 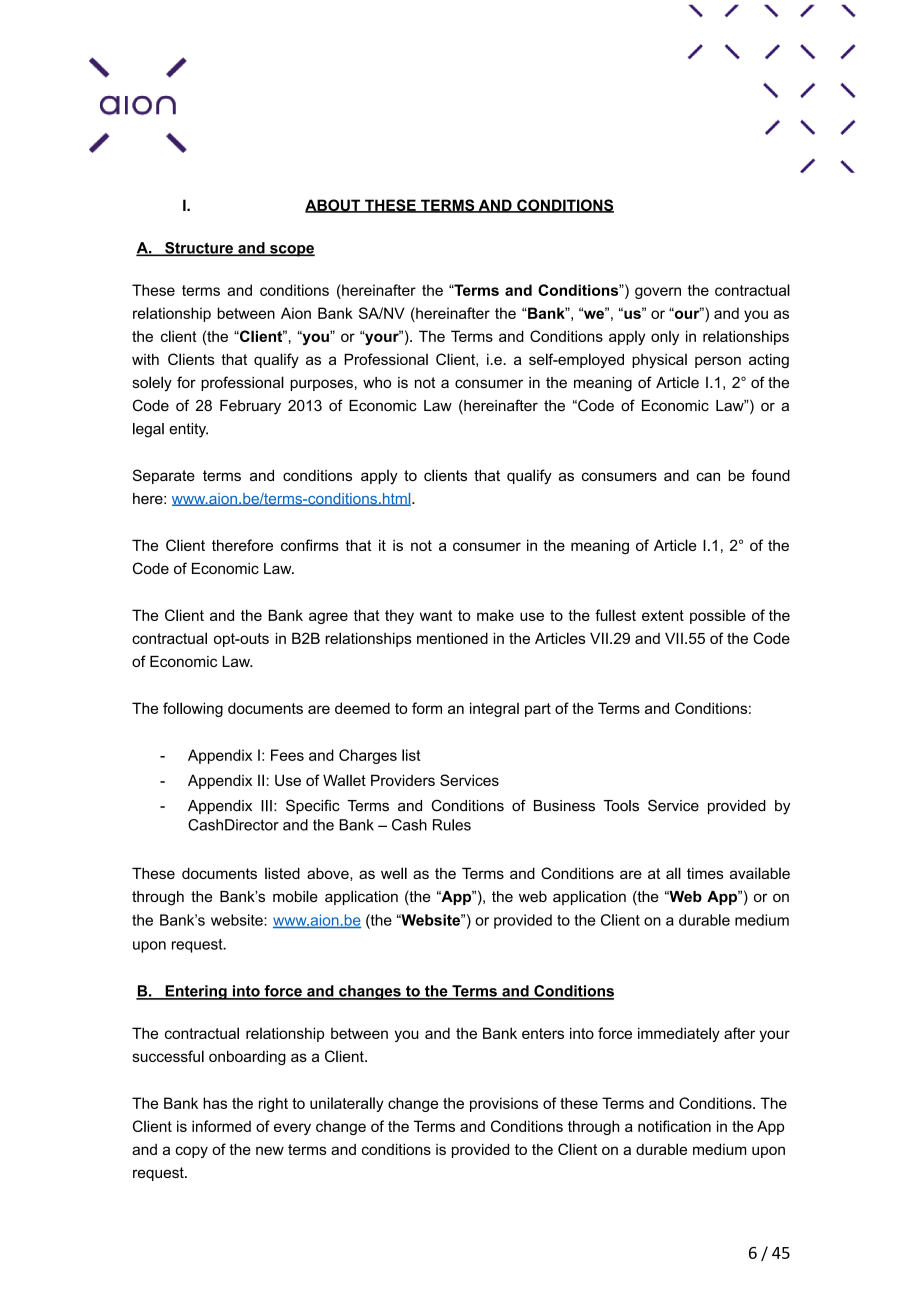 I want to click on entity, so click(x=188, y=430).
